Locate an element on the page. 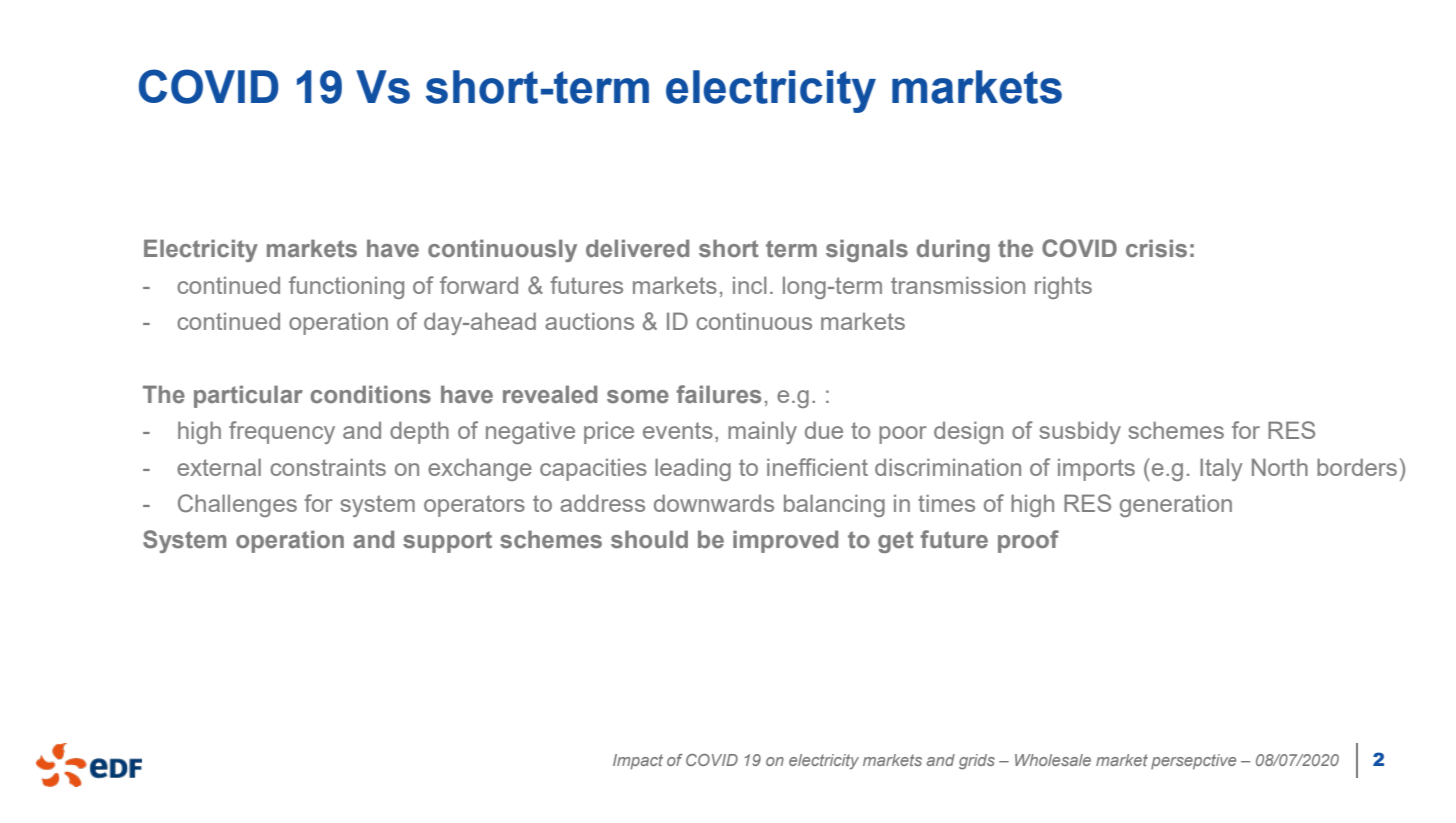 Image resolution: width=1456 pixels, height=823 pixels. functioning is located at coordinates (346, 287).
